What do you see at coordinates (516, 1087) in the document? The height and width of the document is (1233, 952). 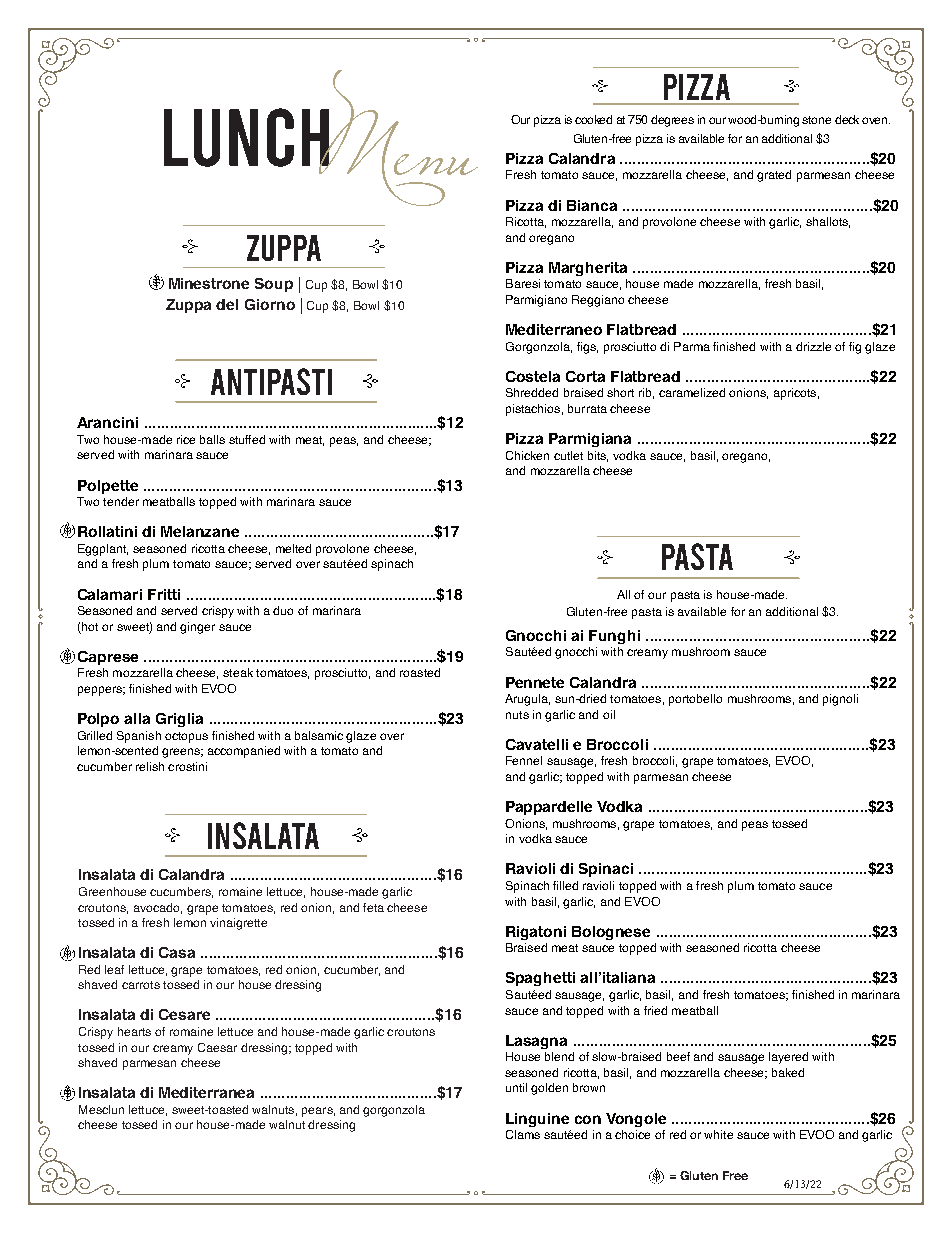 I see `until` at bounding box center [516, 1087].
